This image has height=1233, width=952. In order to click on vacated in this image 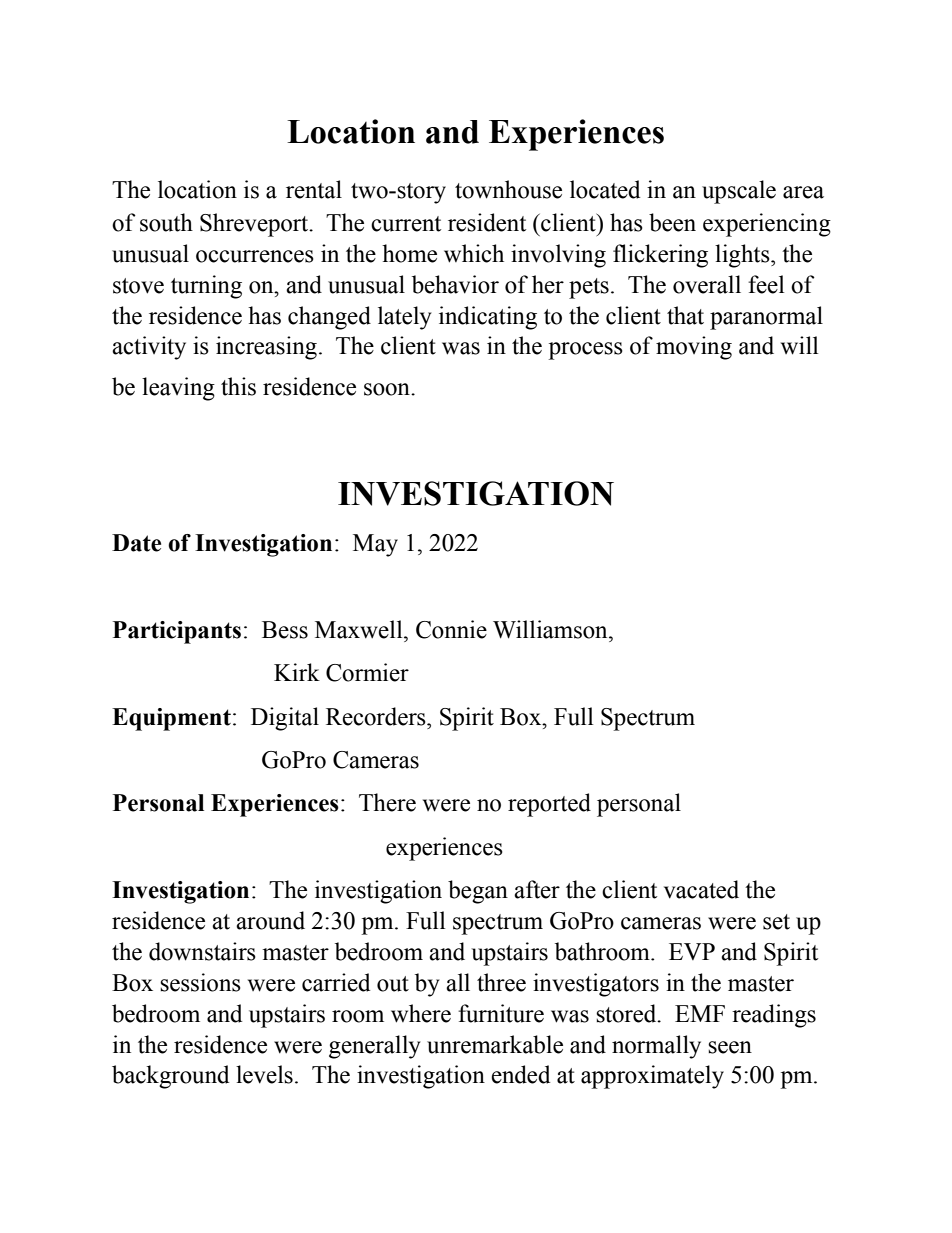, I will do `click(701, 889)`.
